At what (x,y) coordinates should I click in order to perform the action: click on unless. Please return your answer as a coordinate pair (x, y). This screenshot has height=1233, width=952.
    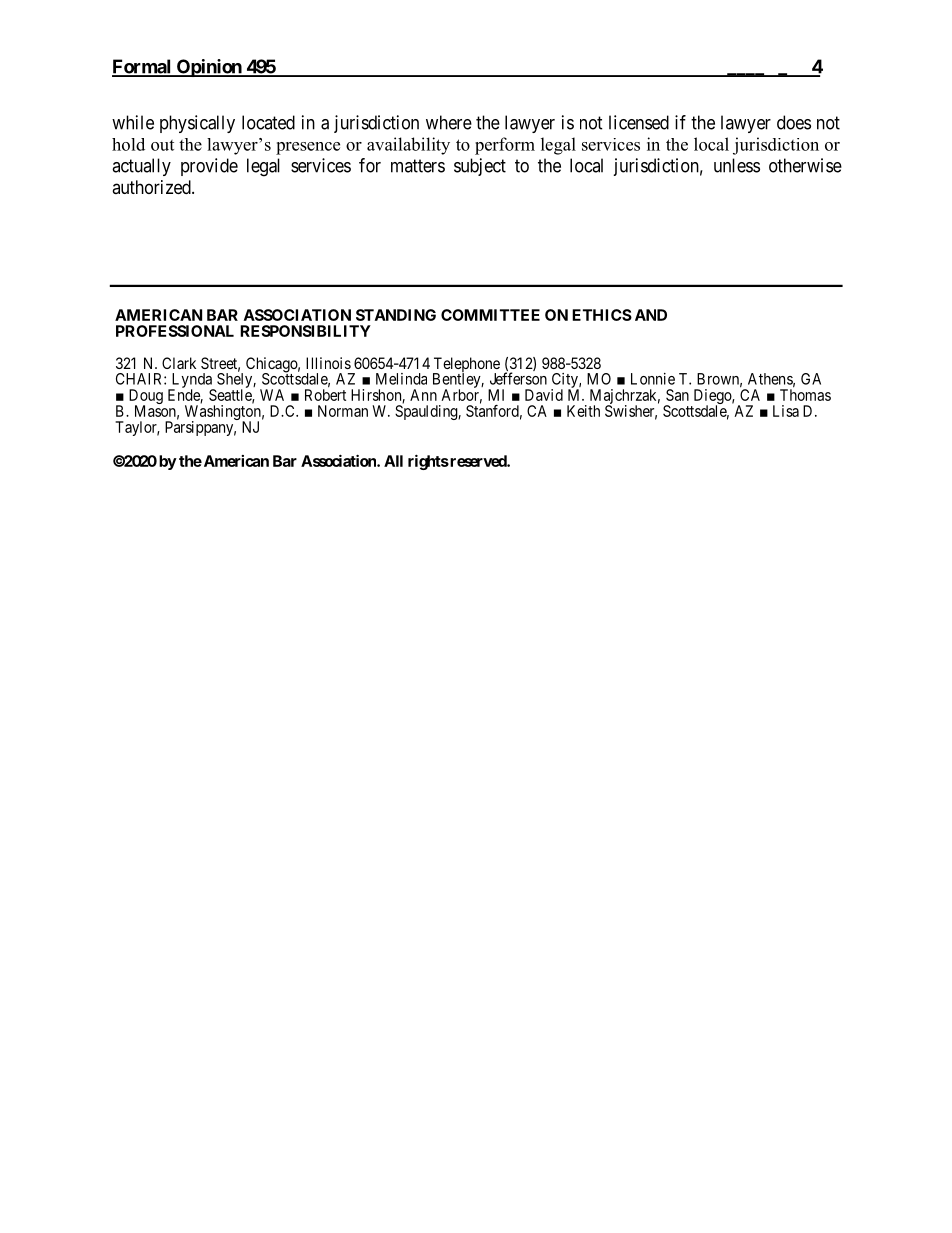
    Looking at the image, I should click on (737, 165).
